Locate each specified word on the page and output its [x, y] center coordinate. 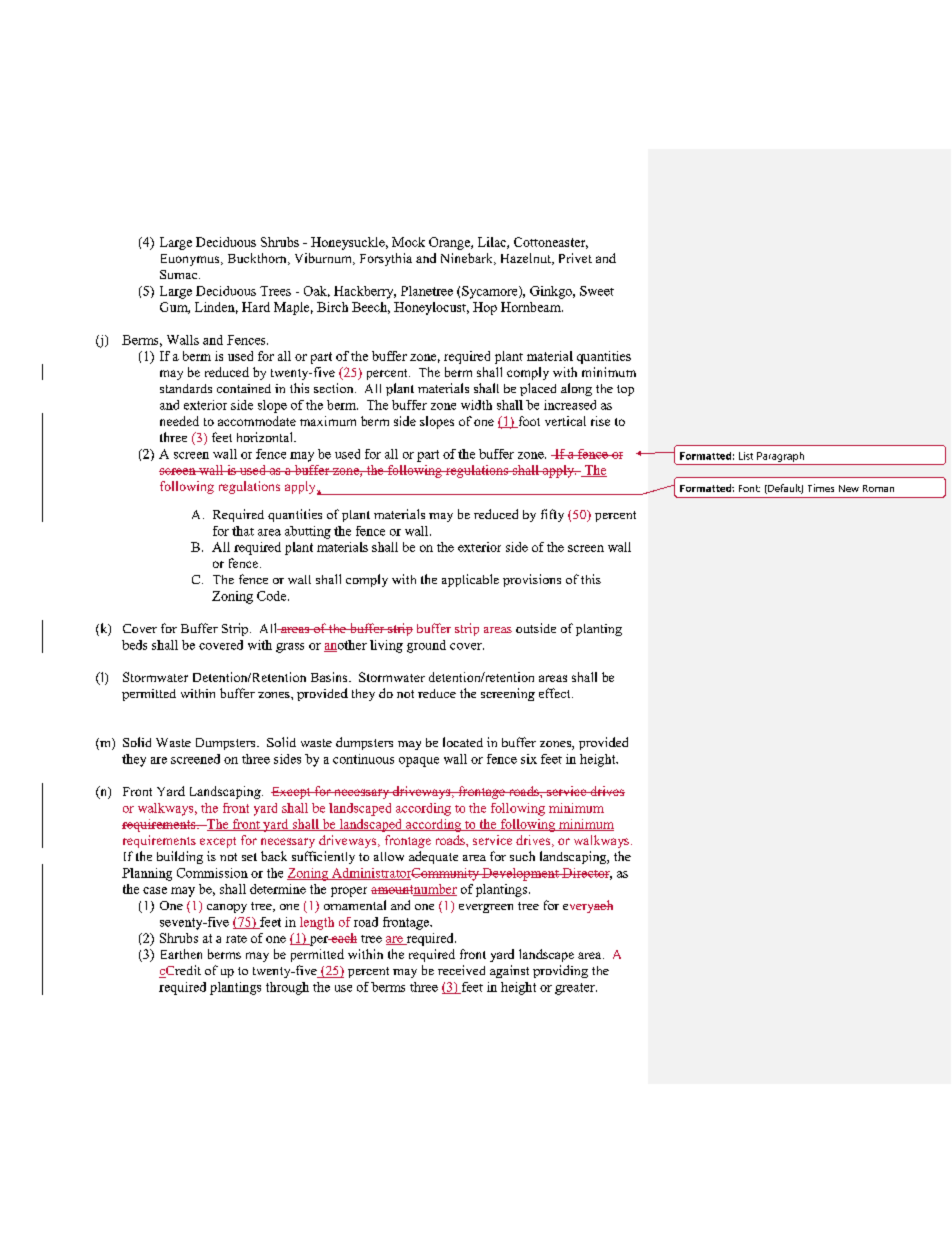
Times [821, 488]
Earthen [181, 954]
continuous [363, 759]
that [243, 531]
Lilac [493, 243]
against [509, 971]
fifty [552, 515]
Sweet [597, 291]
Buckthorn [258, 259]
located [463, 742]
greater [576, 989]
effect [556, 693]
